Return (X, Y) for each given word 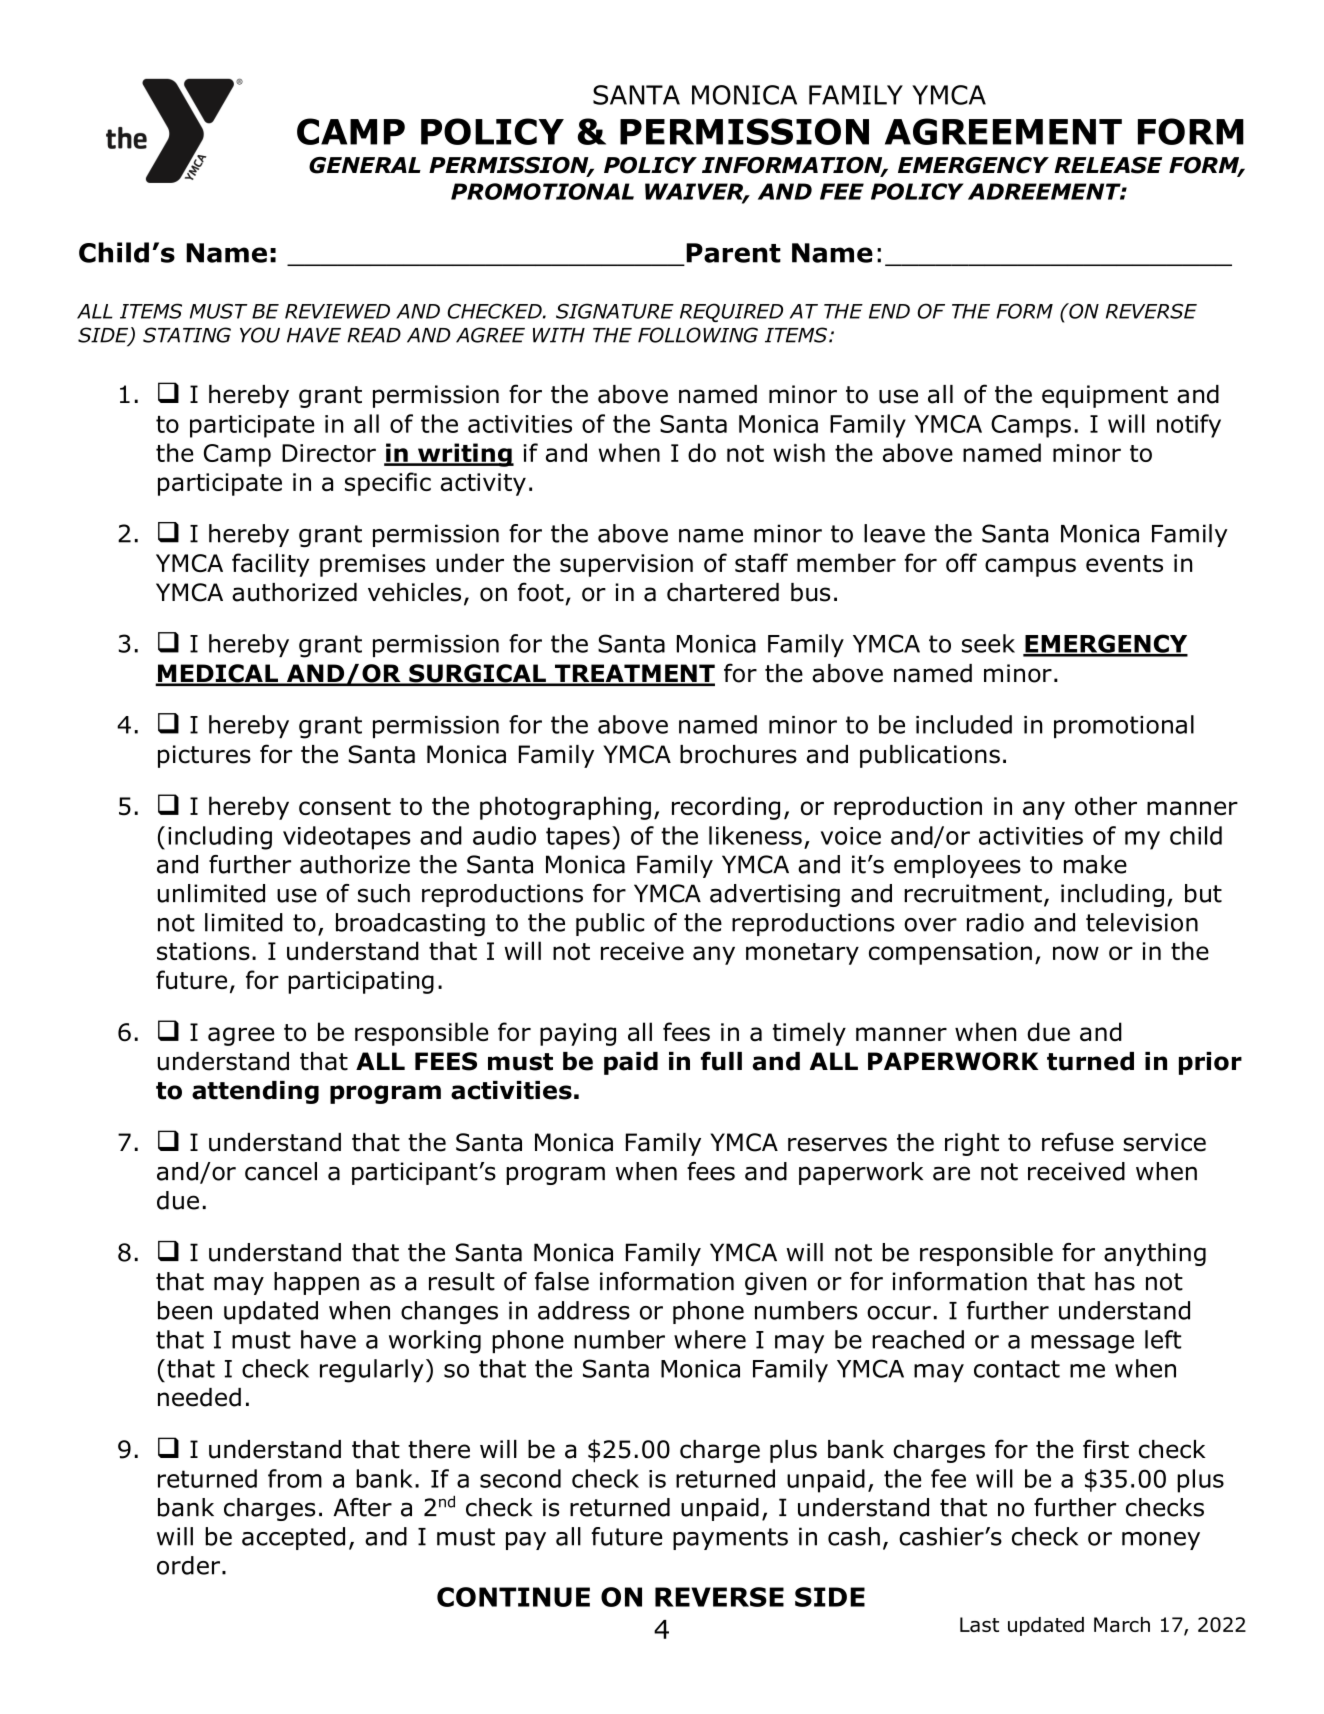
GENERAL (365, 165)
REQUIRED (731, 312)
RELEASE (1108, 165)
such (384, 893)
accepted (293, 1538)
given (775, 1283)
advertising (775, 895)
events (1124, 563)
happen (316, 1283)
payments (730, 1539)
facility (270, 565)
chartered (723, 592)
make (1095, 864)
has (1115, 1281)
